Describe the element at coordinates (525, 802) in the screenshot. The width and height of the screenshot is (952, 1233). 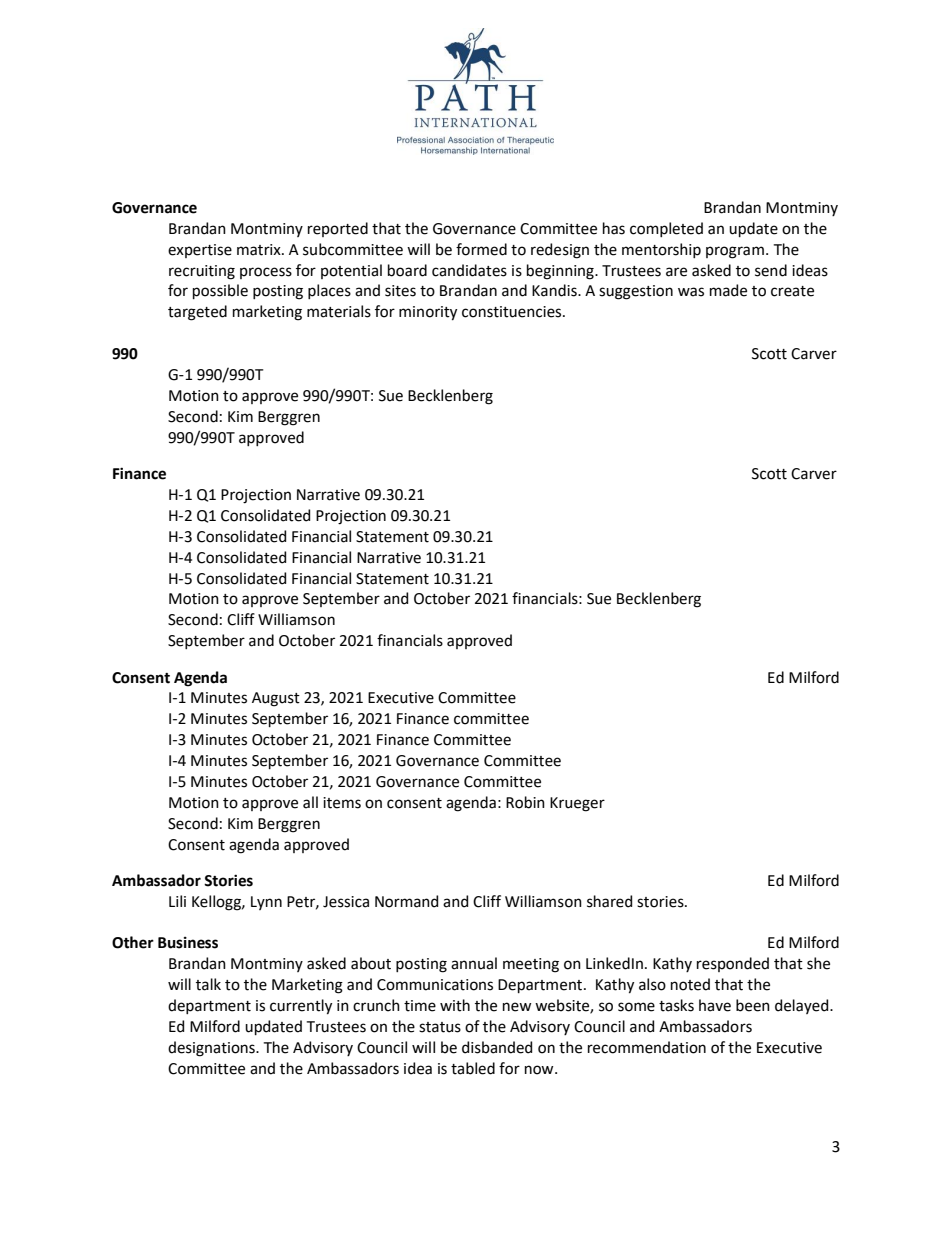
I see `Robin` at that location.
